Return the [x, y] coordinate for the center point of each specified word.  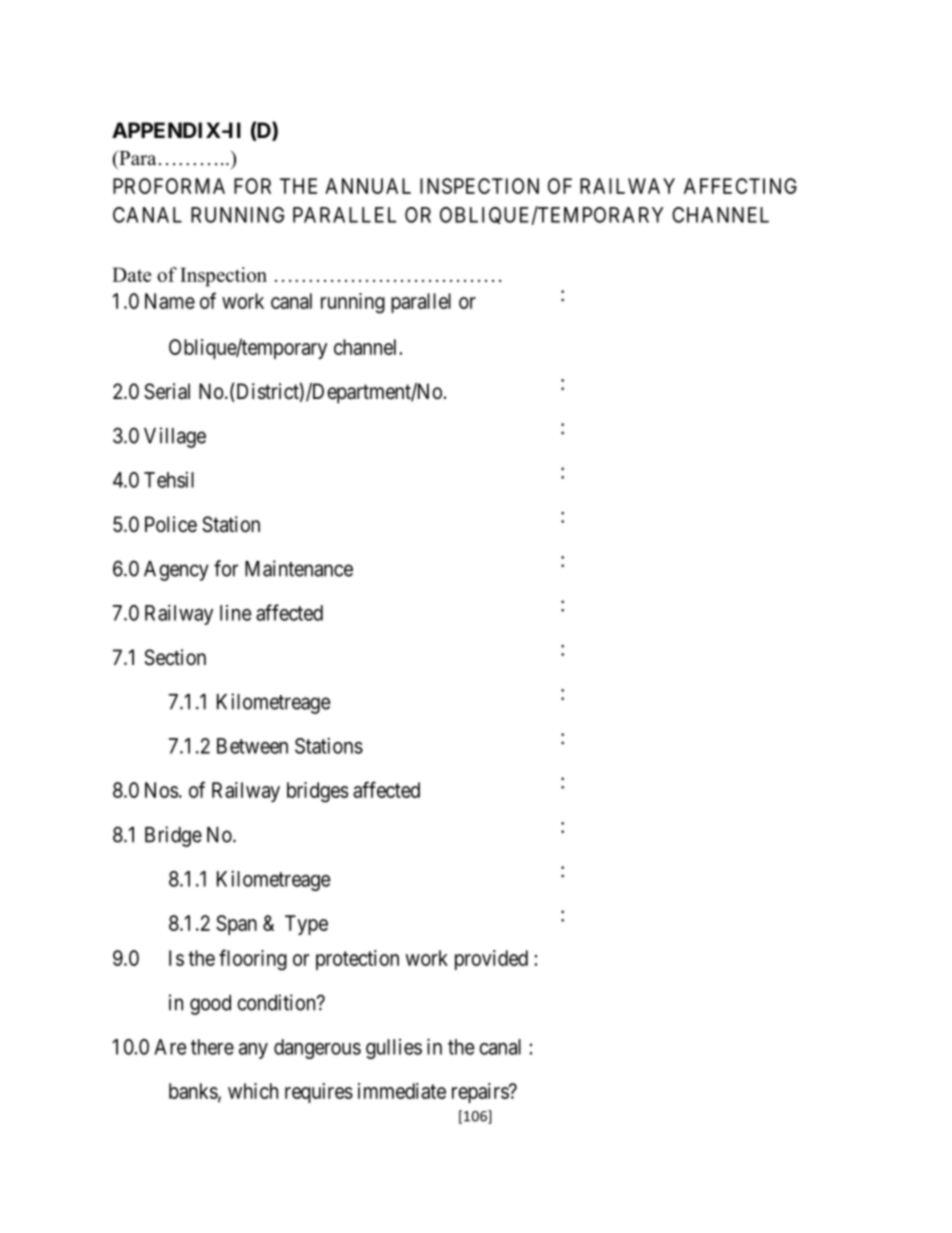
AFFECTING [740, 186]
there [212, 1047]
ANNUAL [368, 186]
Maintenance [299, 568]
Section [175, 657]
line [236, 613]
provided [491, 960]
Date [132, 274]
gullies [394, 1049]
